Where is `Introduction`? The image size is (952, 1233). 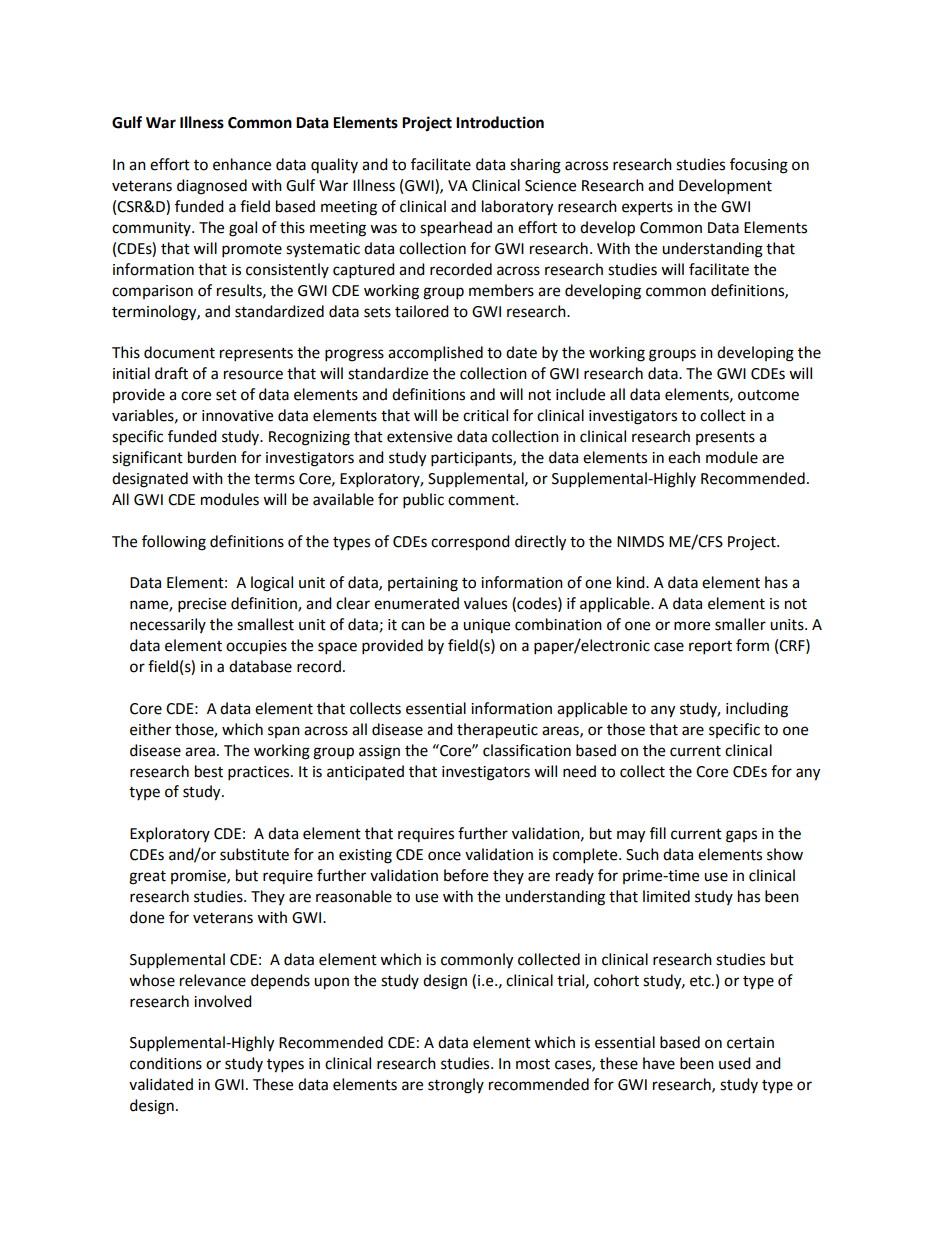
Introduction is located at coordinates (500, 122).
